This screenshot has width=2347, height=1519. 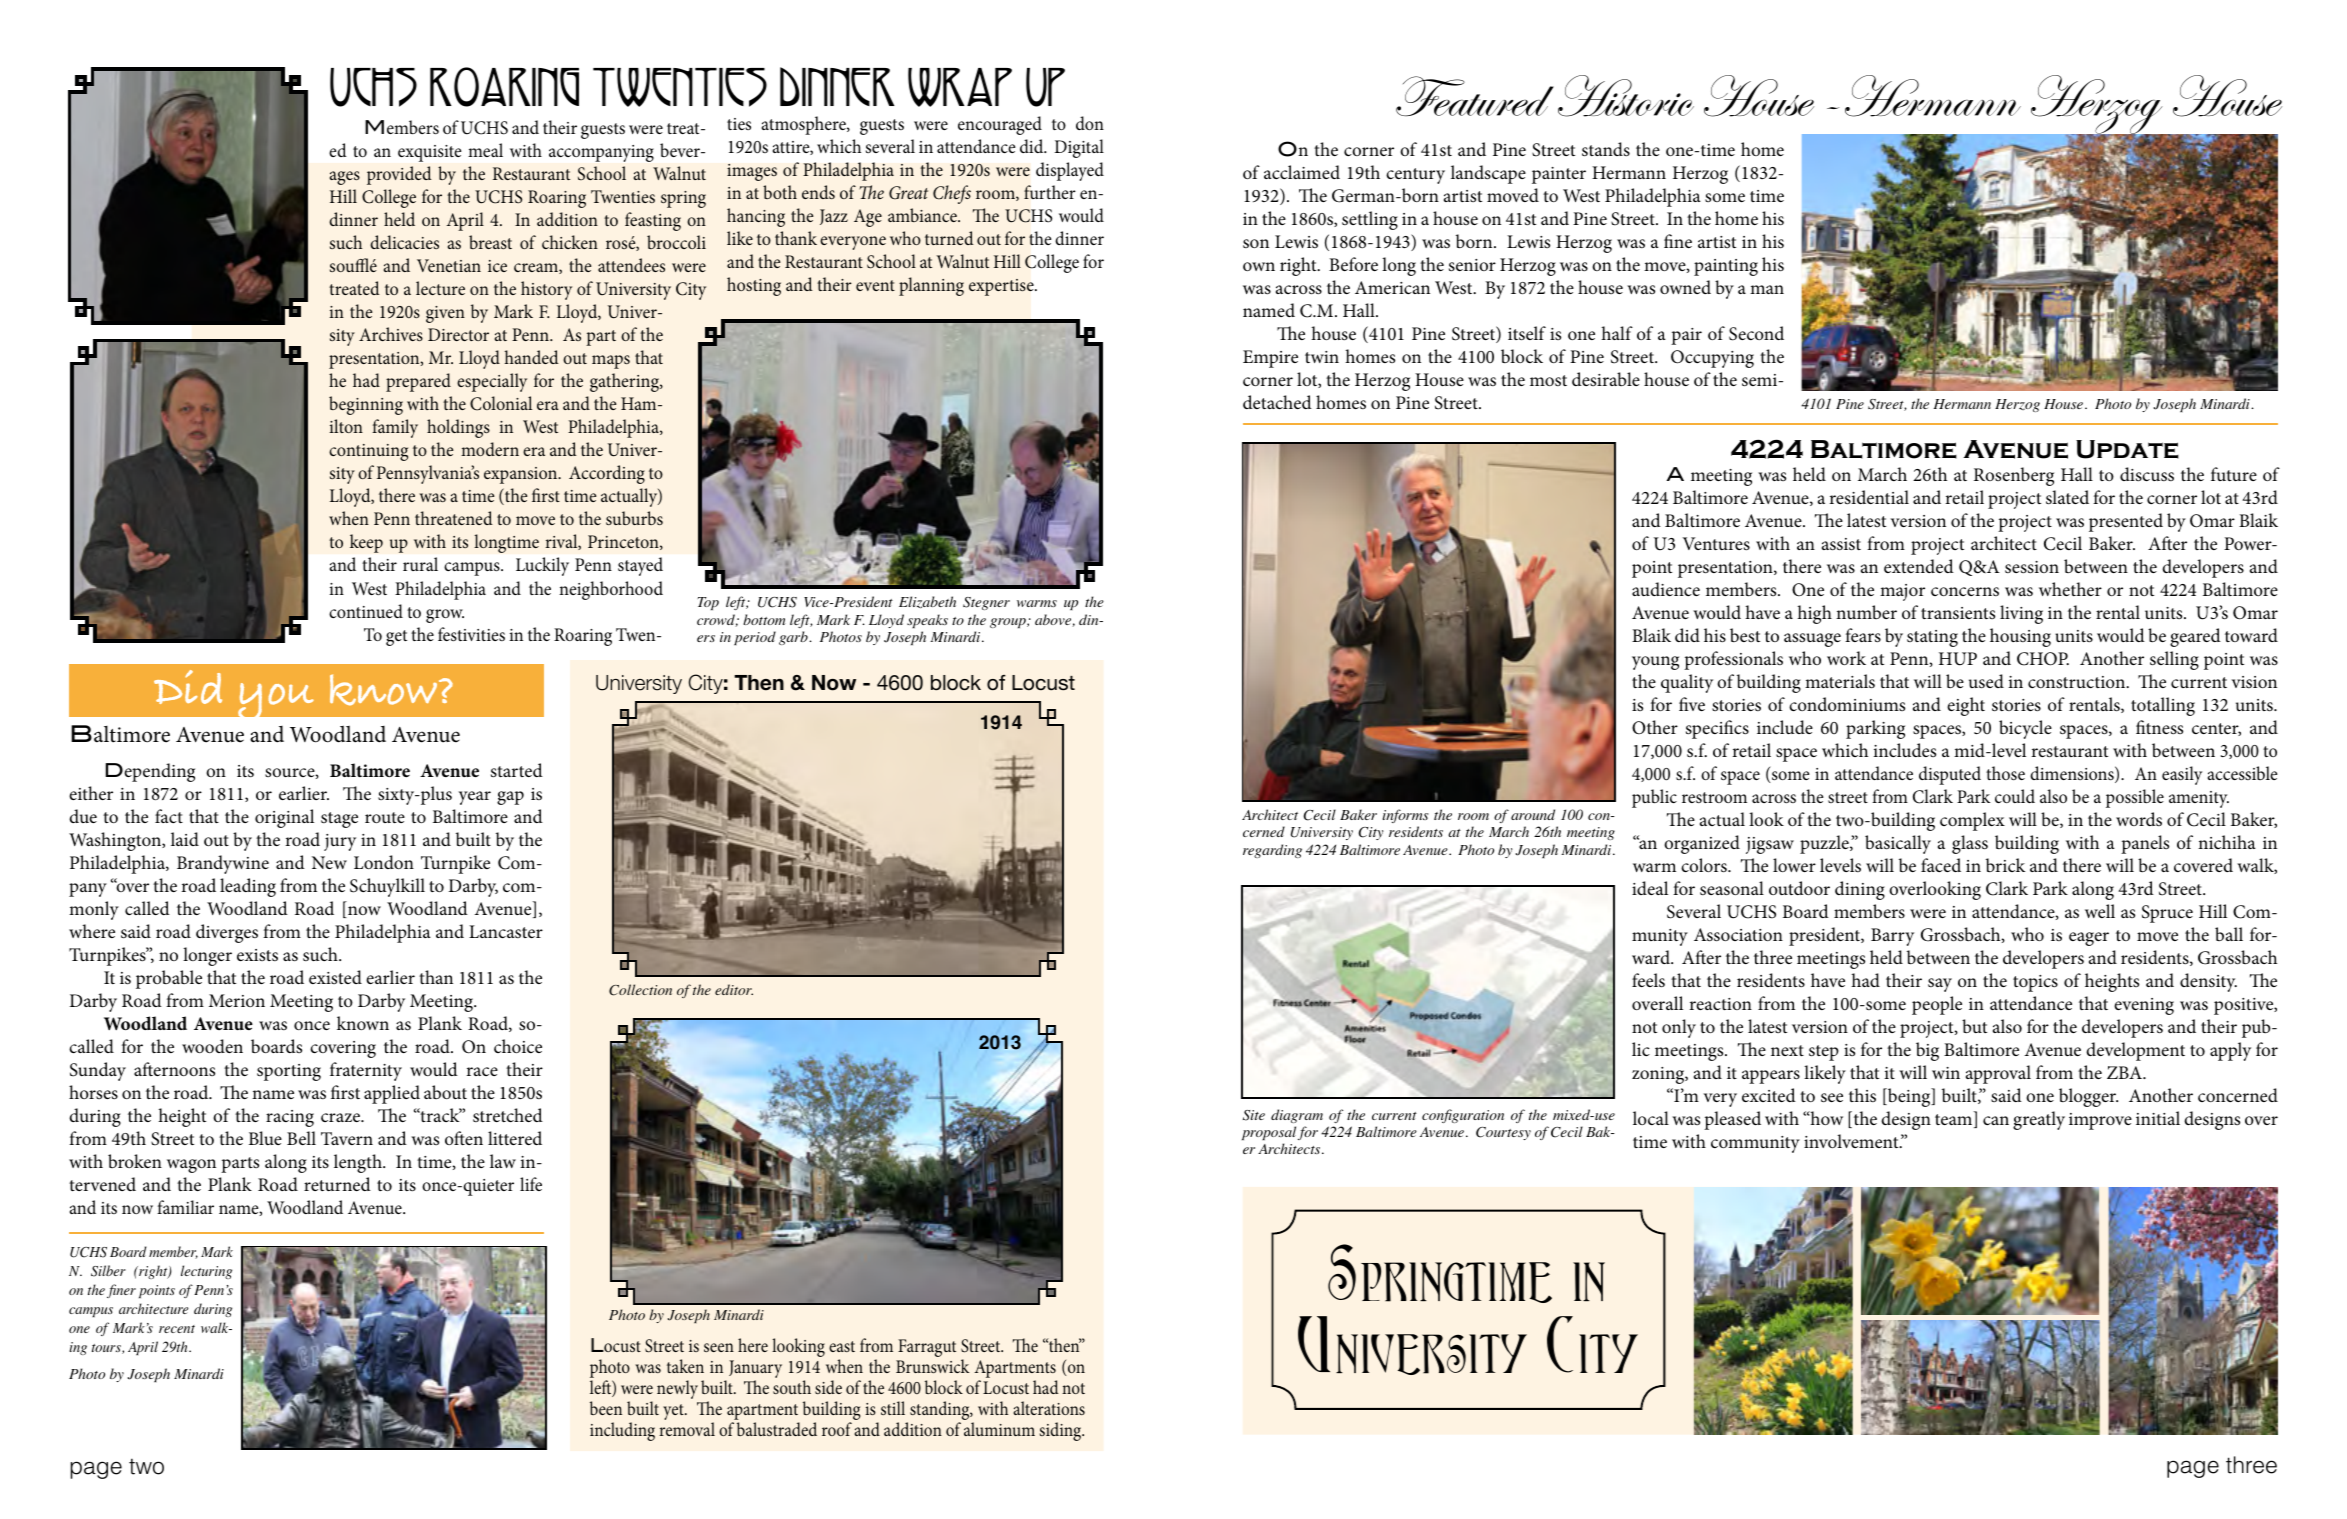 I want to click on fraternity, so click(x=366, y=1071).
